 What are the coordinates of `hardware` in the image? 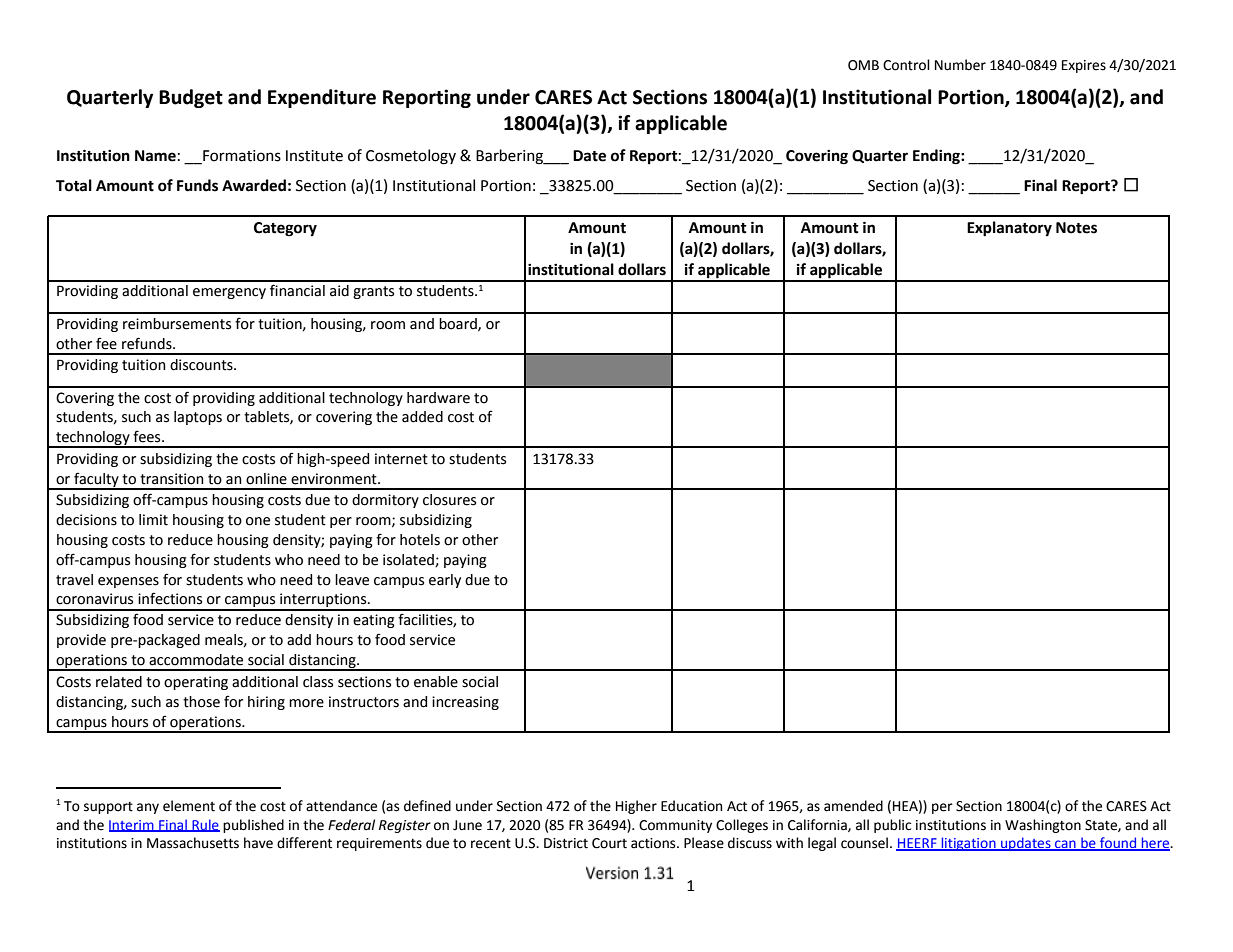 It's located at (438, 398).
